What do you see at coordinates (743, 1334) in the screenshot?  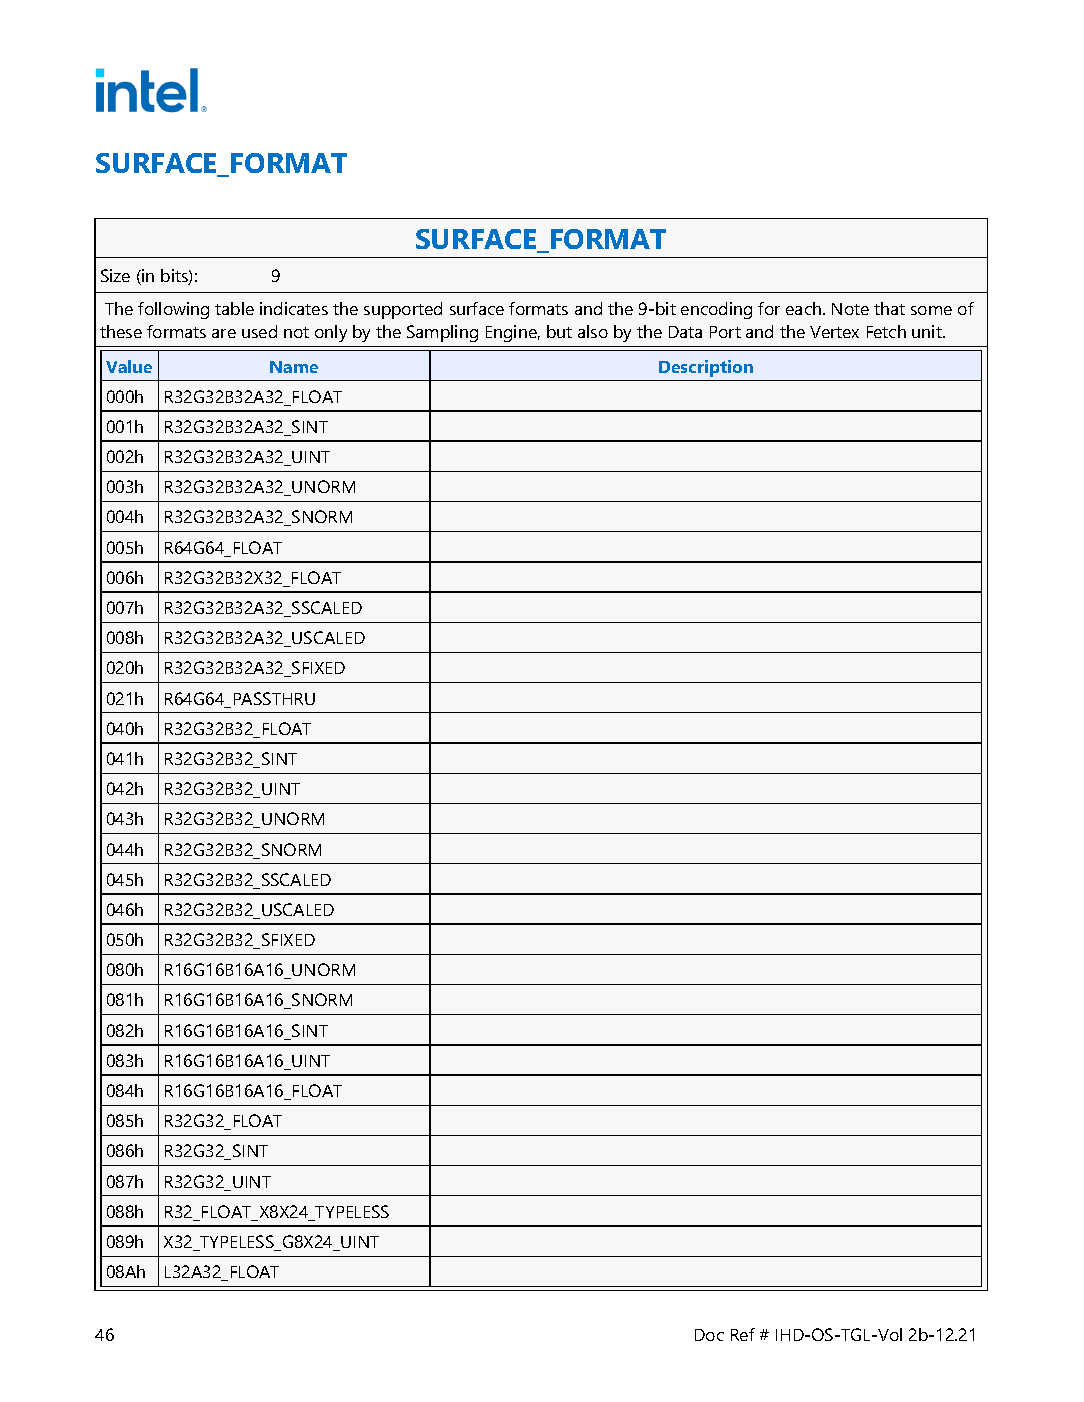 I see `Ref` at bounding box center [743, 1334].
